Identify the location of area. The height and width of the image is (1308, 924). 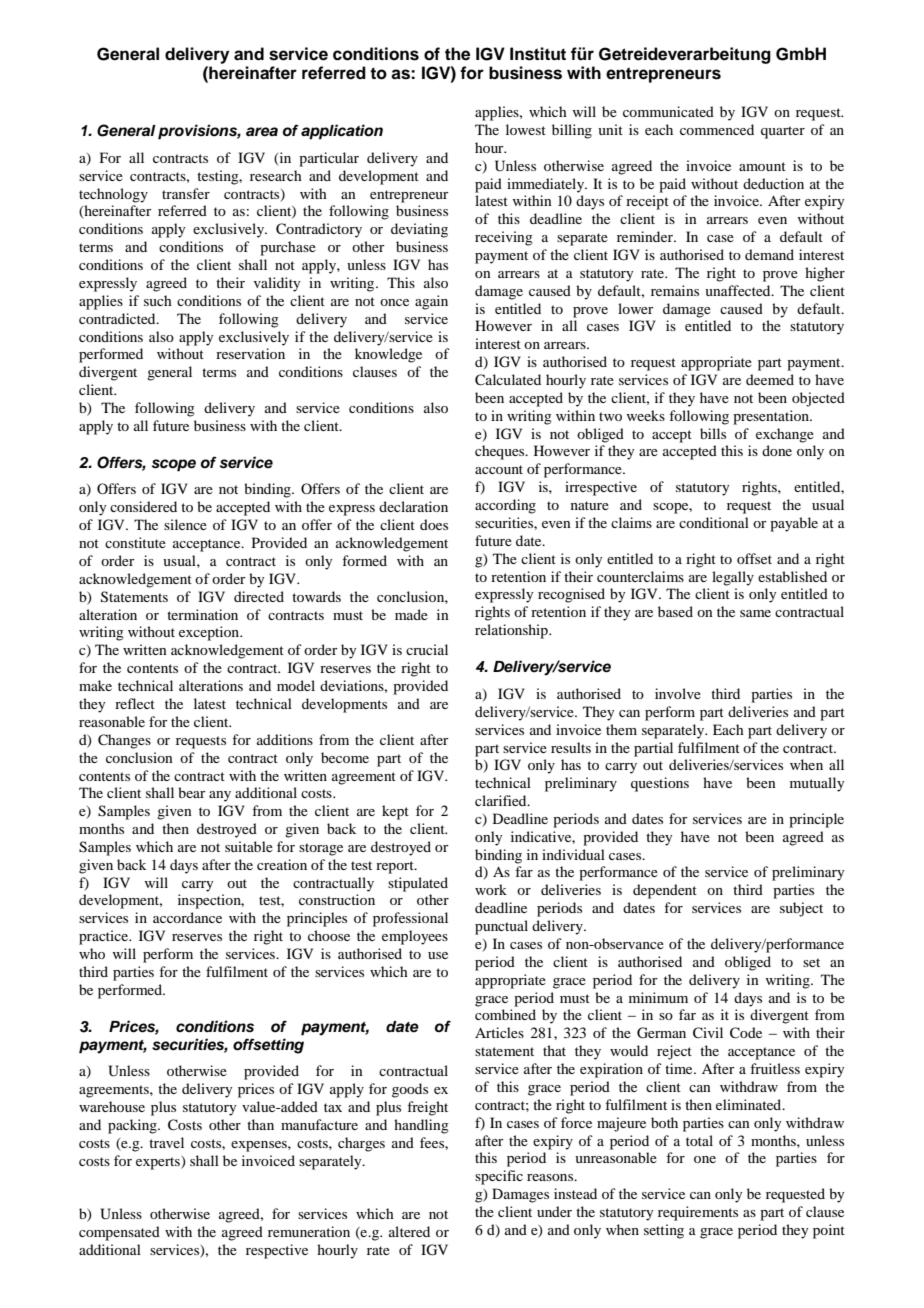
(262, 132).
